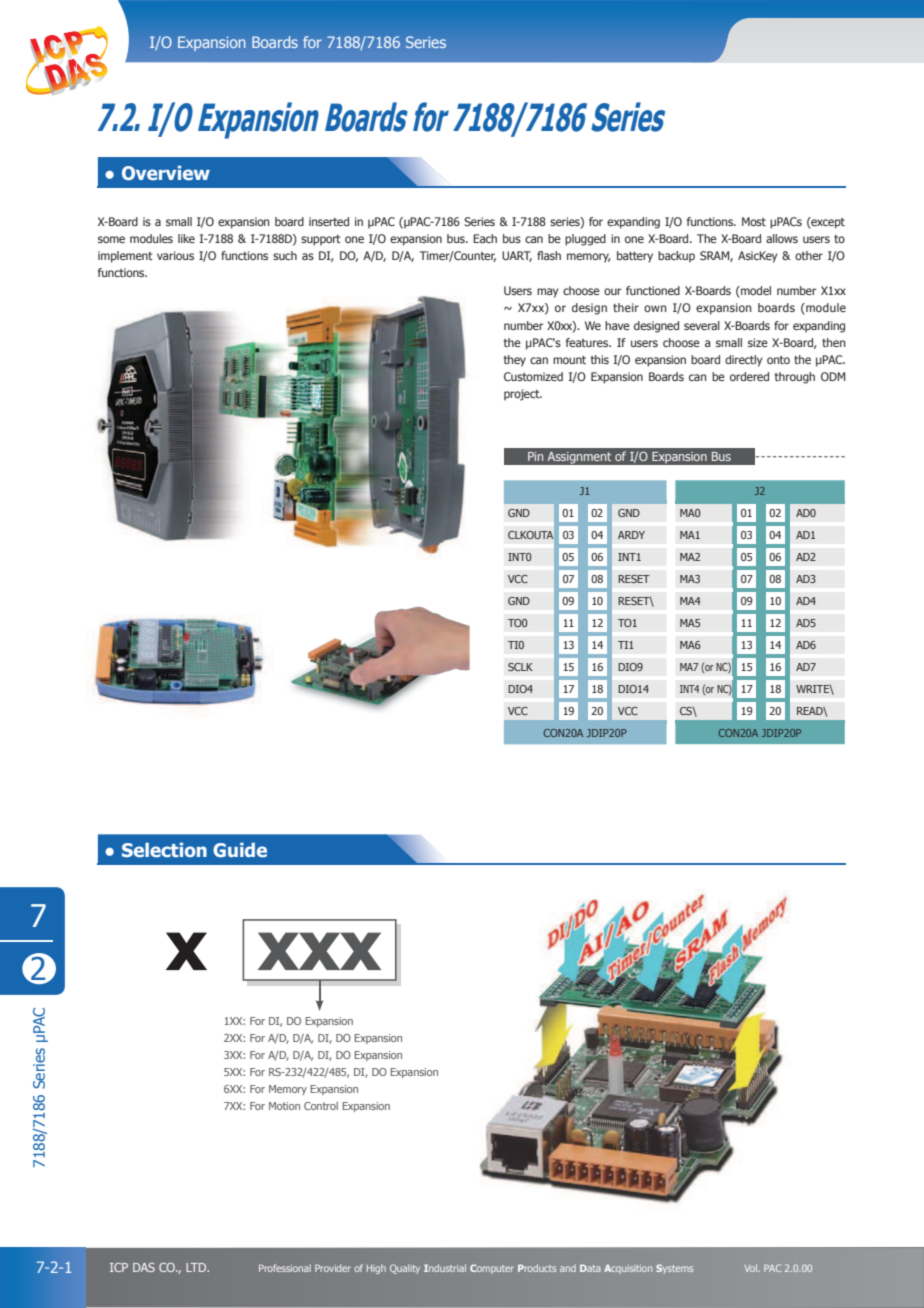 This image has height=1308, width=924. I want to click on Systems, so click(674, 1269).
